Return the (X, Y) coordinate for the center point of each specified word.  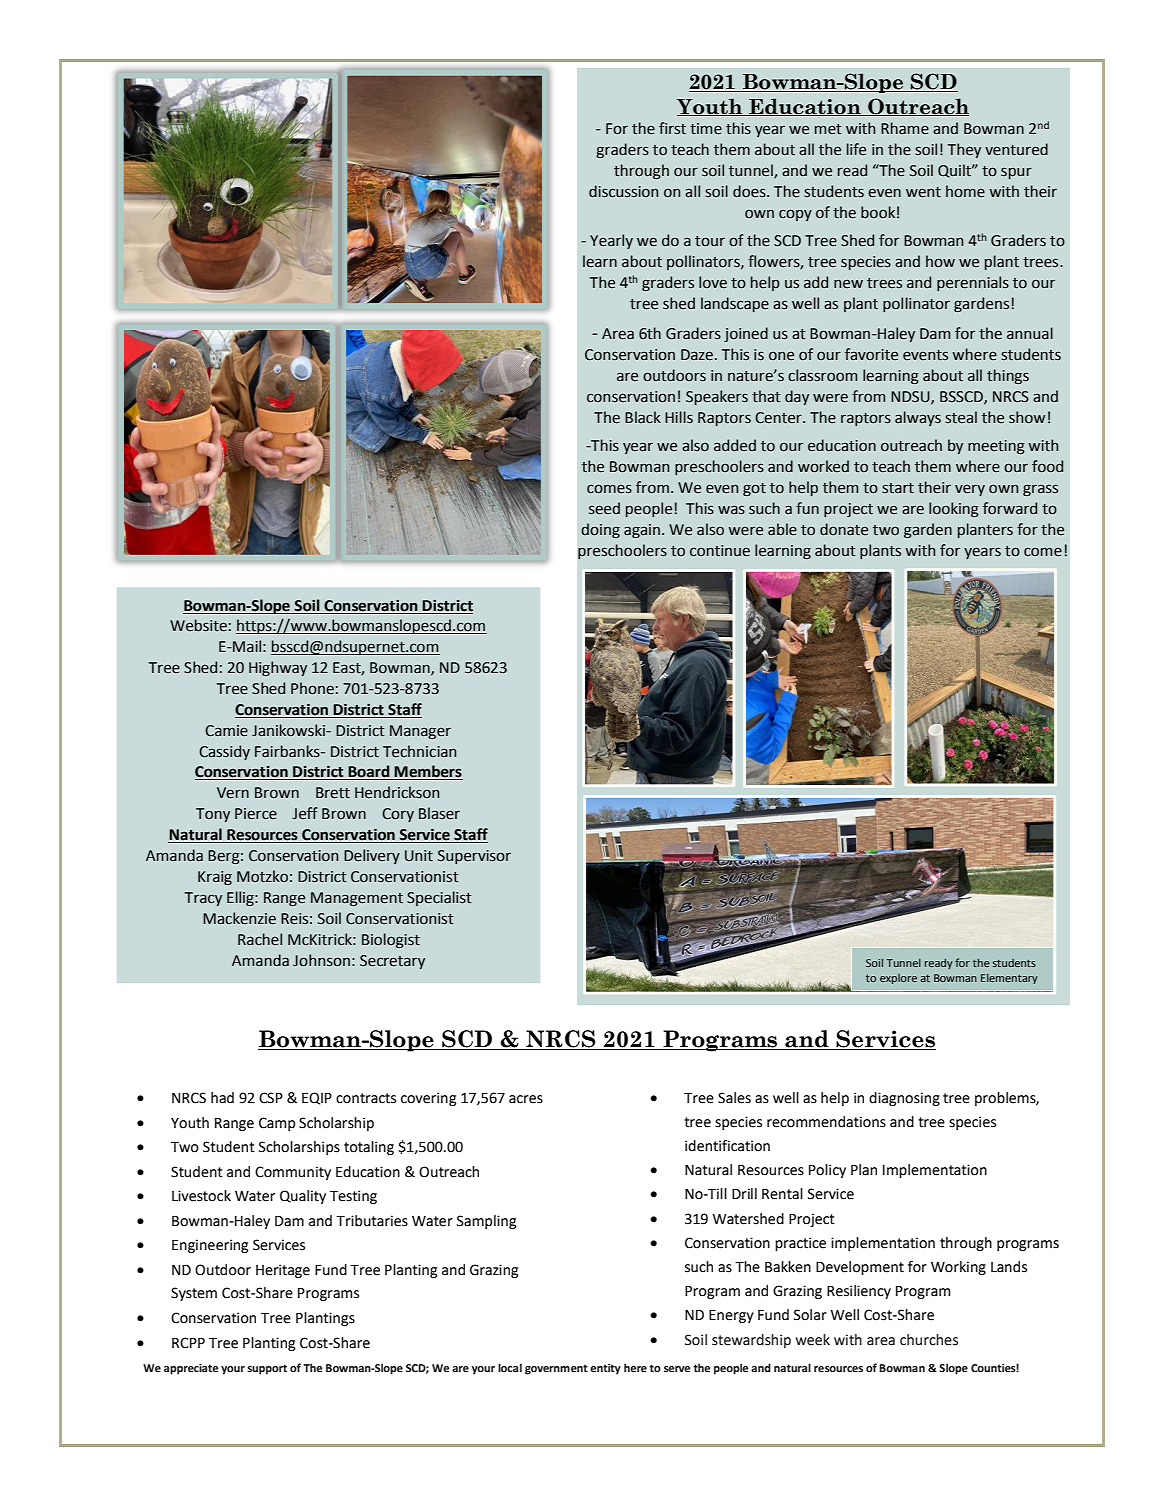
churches (929, 1340)
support (267, 1369)
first (672, 128)
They (964, 150)
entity (605, 1369)
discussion (623, 191)
